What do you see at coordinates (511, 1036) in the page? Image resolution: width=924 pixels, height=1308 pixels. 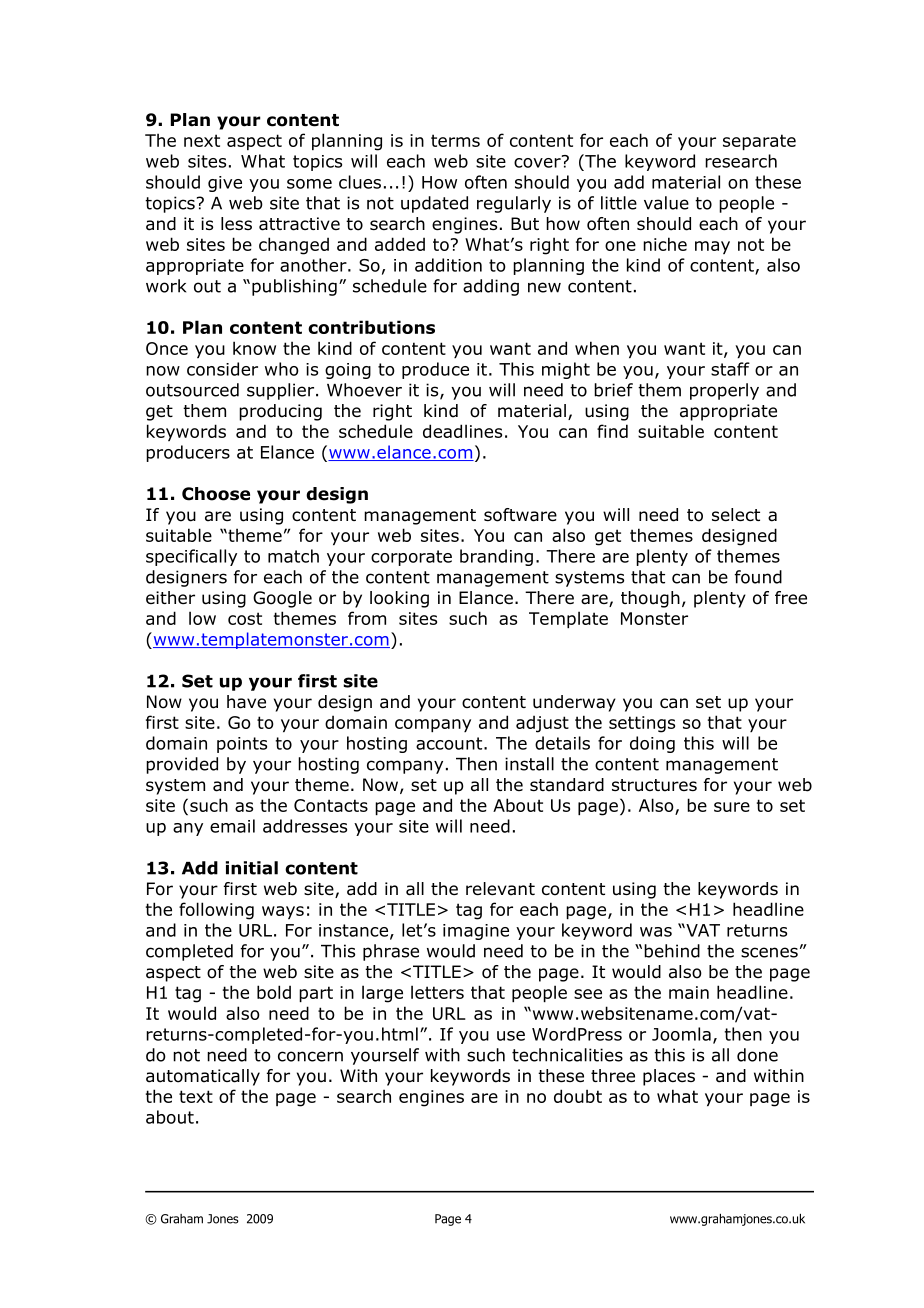 I see `use` at bounding box center [511, 1036].
